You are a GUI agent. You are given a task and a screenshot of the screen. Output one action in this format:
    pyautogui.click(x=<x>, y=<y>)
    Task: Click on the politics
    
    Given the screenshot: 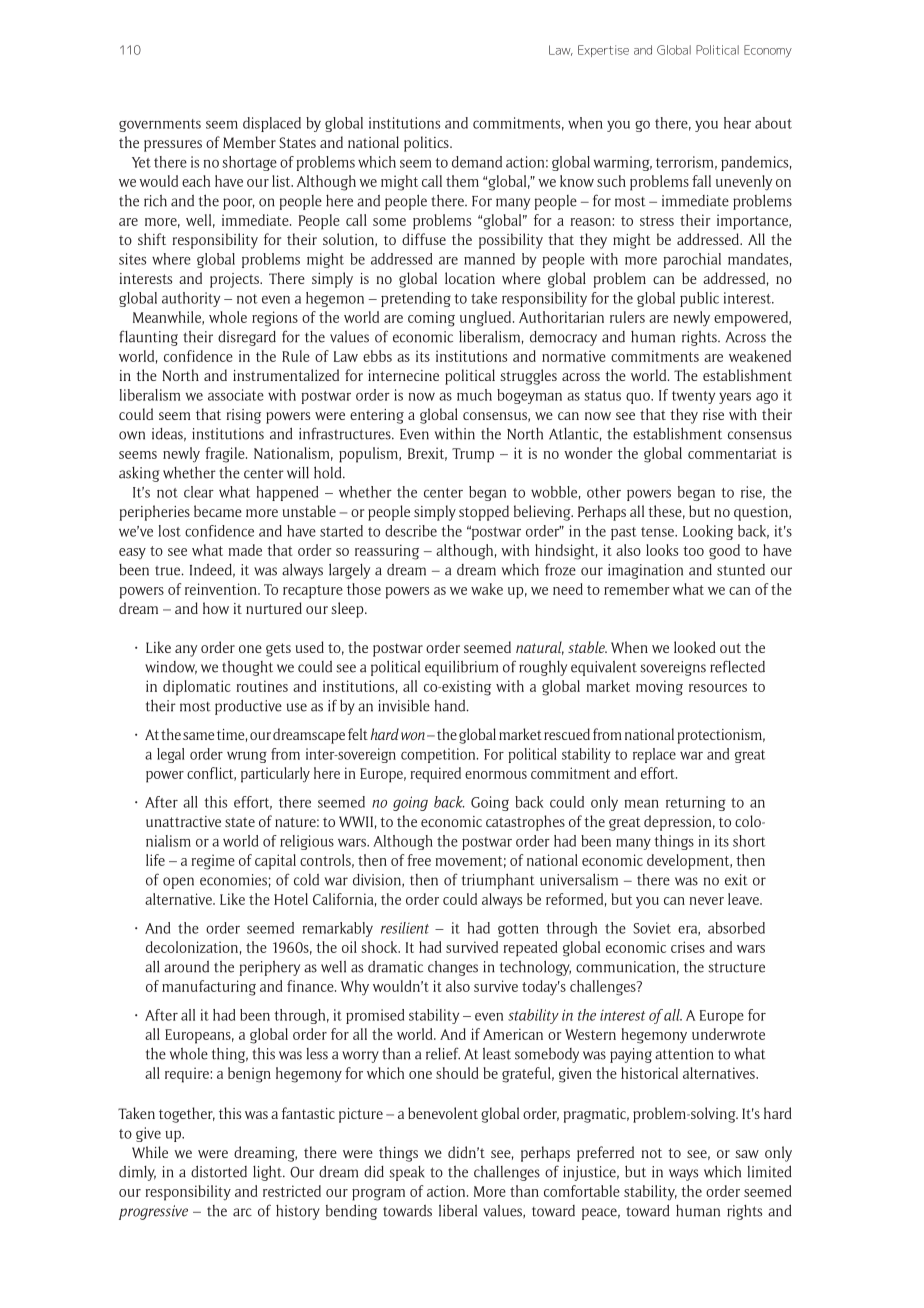 What is the action you would take?
    pyautogui.click(x=427, y=144)
